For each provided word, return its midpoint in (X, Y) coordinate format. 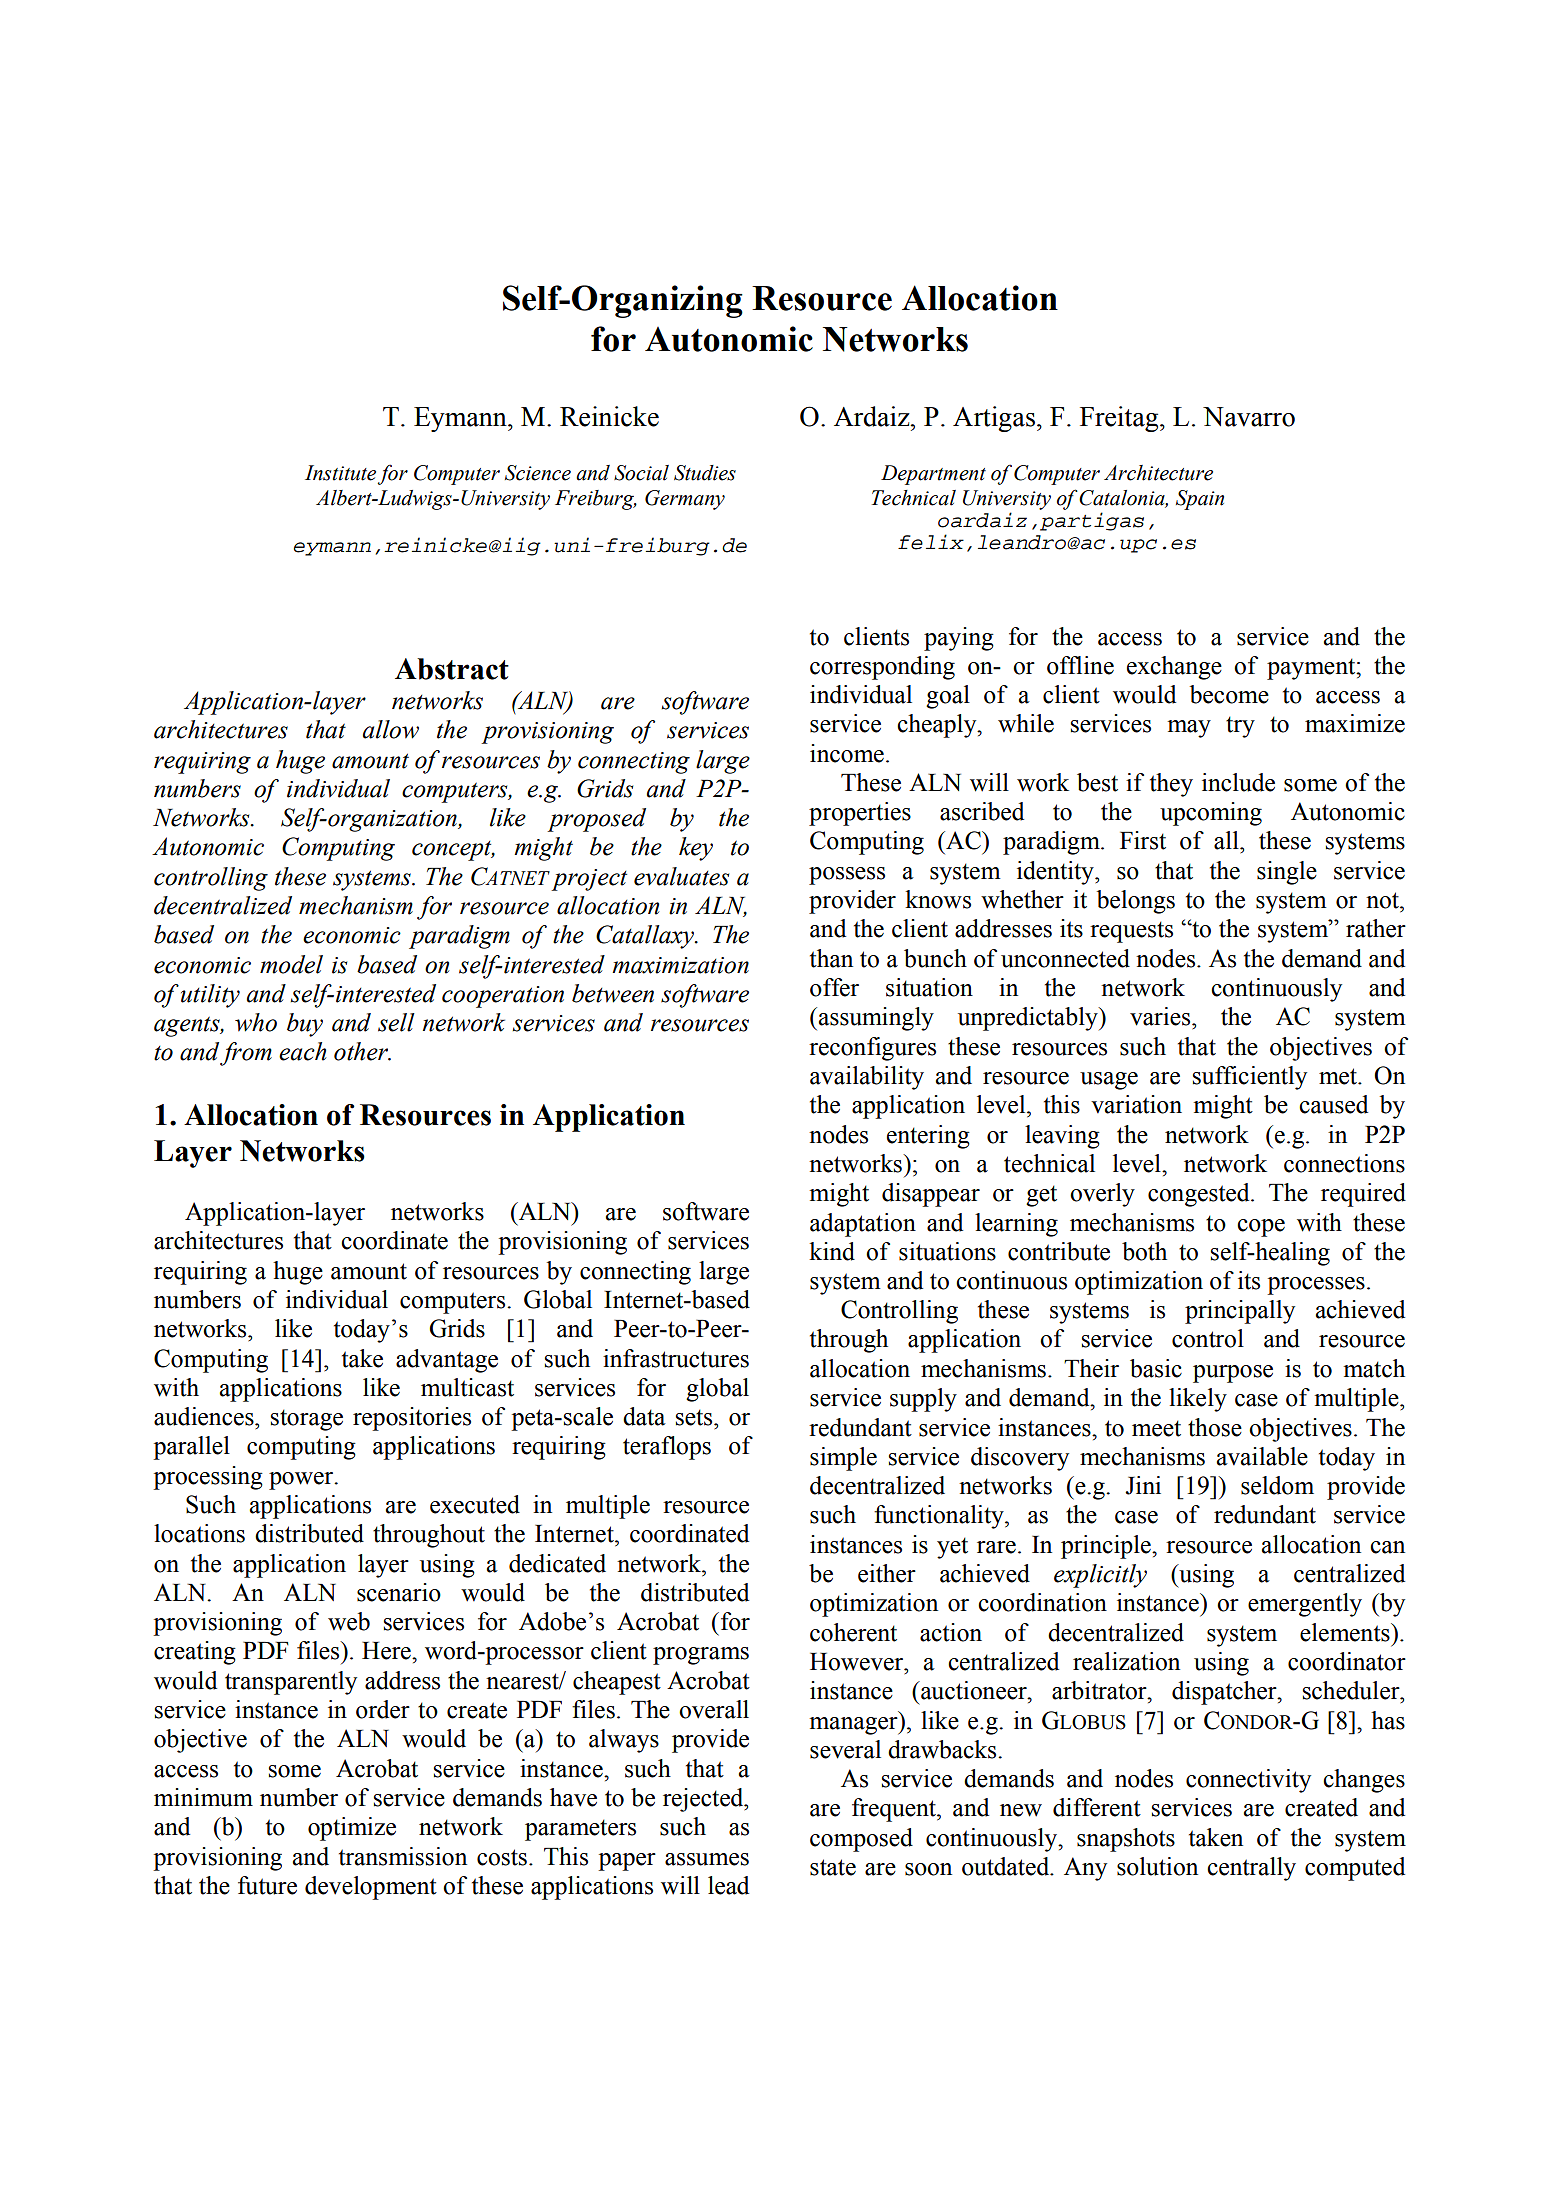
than (831, 958)
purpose (1233, 1374)
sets (695, 1417)
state (833, 1867)
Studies (705, 473)
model (291, 964)
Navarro (1249, 417)
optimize (352, 1829)
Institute (340, 473)
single (1287, 873)
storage (307, 1420)
